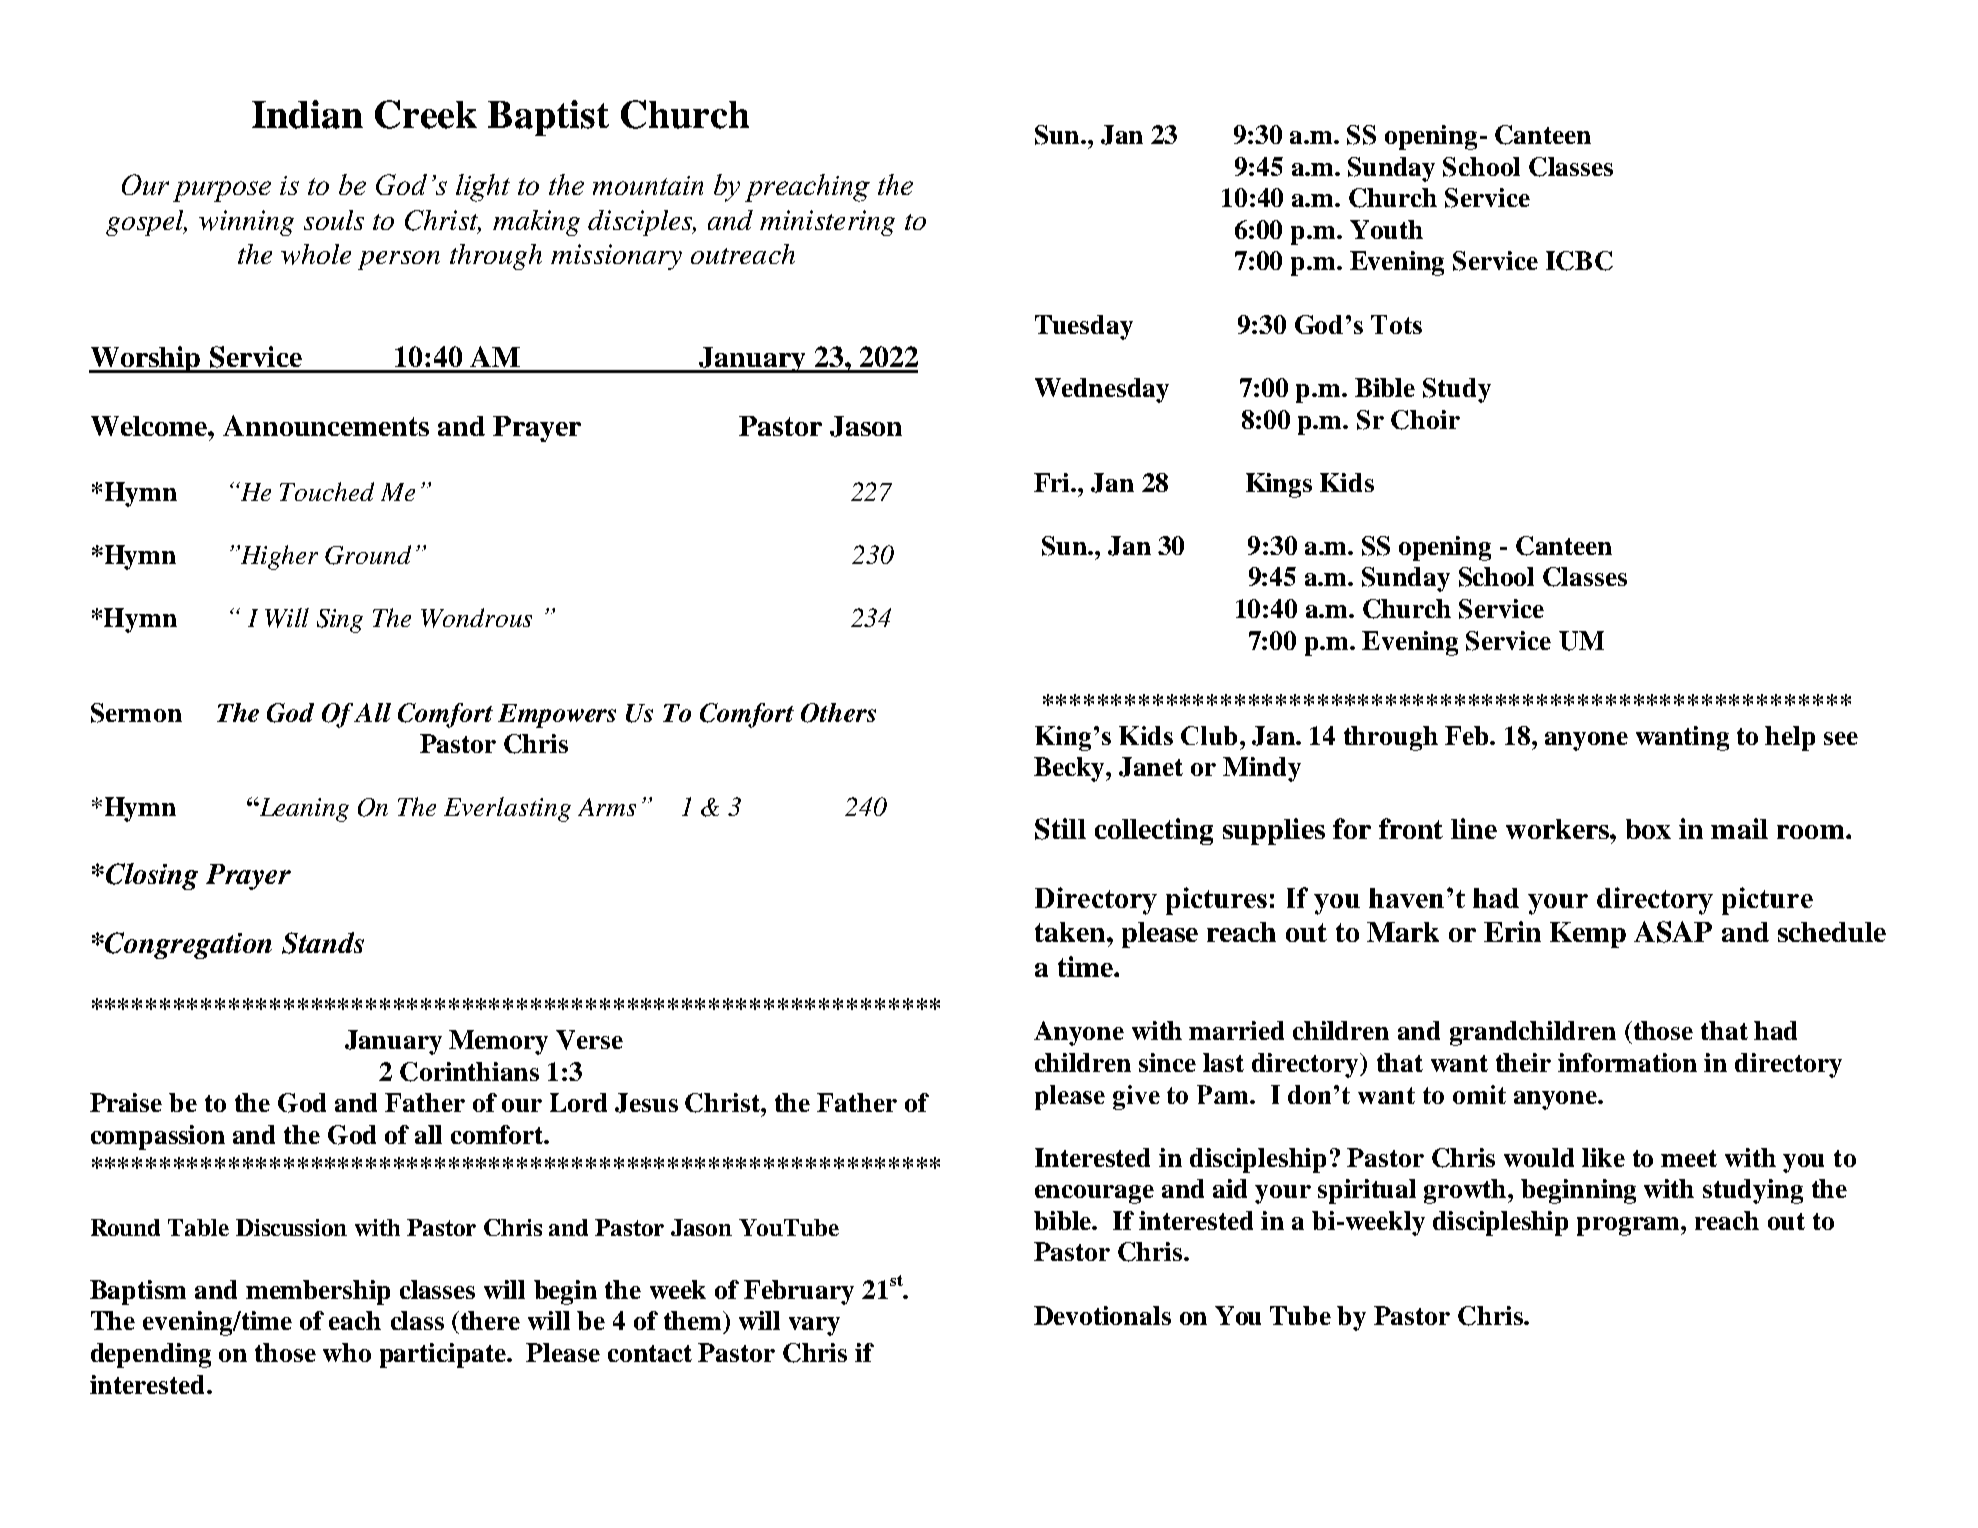  Describe the element at coordinates (1386, 229) in the screenshot. I see `Youth` at that location.
